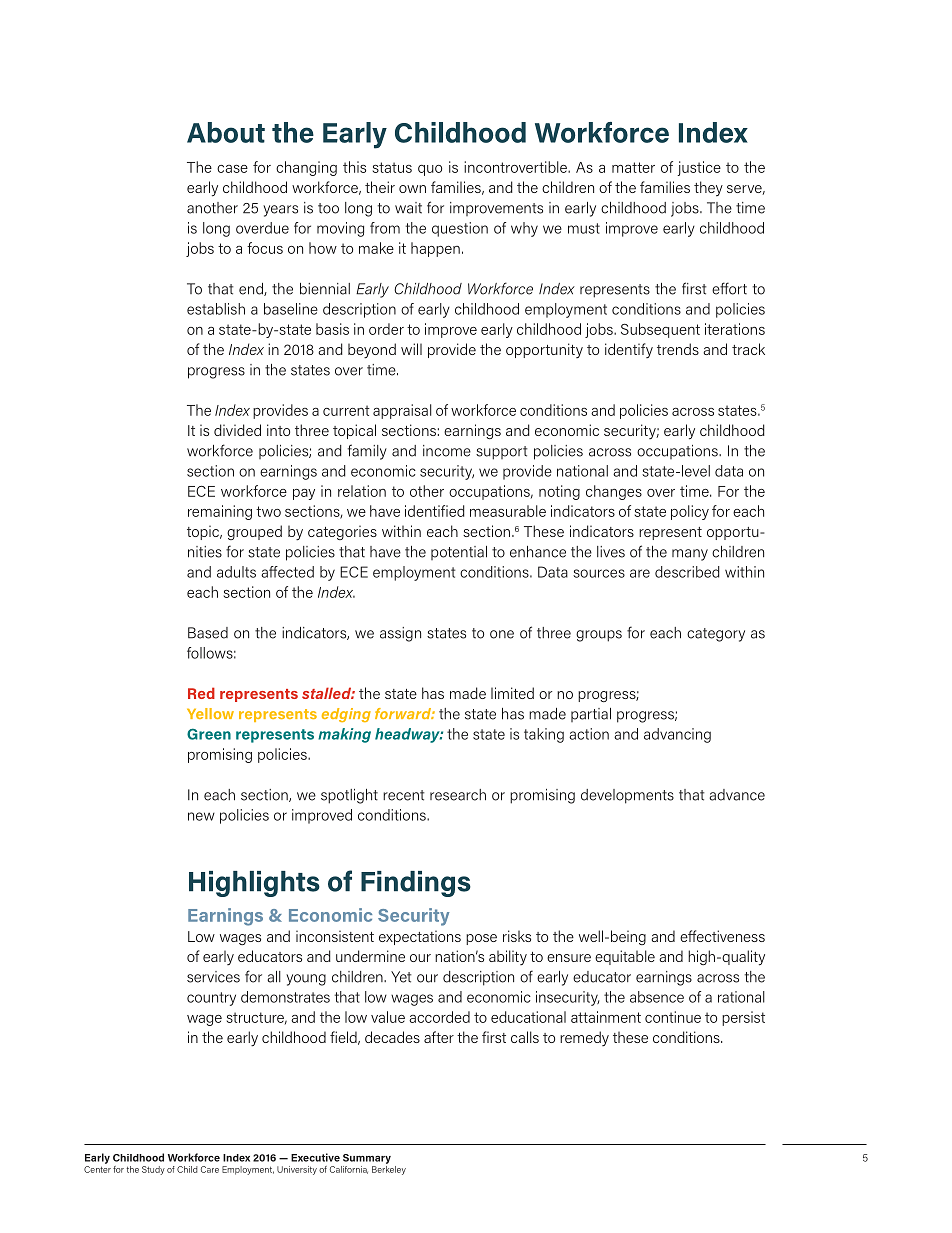 The width and height of the document is (952, 1233). What do you see at coordinates (208, 633) in the document?
I see `Based` at bounding box center [208, 633].
